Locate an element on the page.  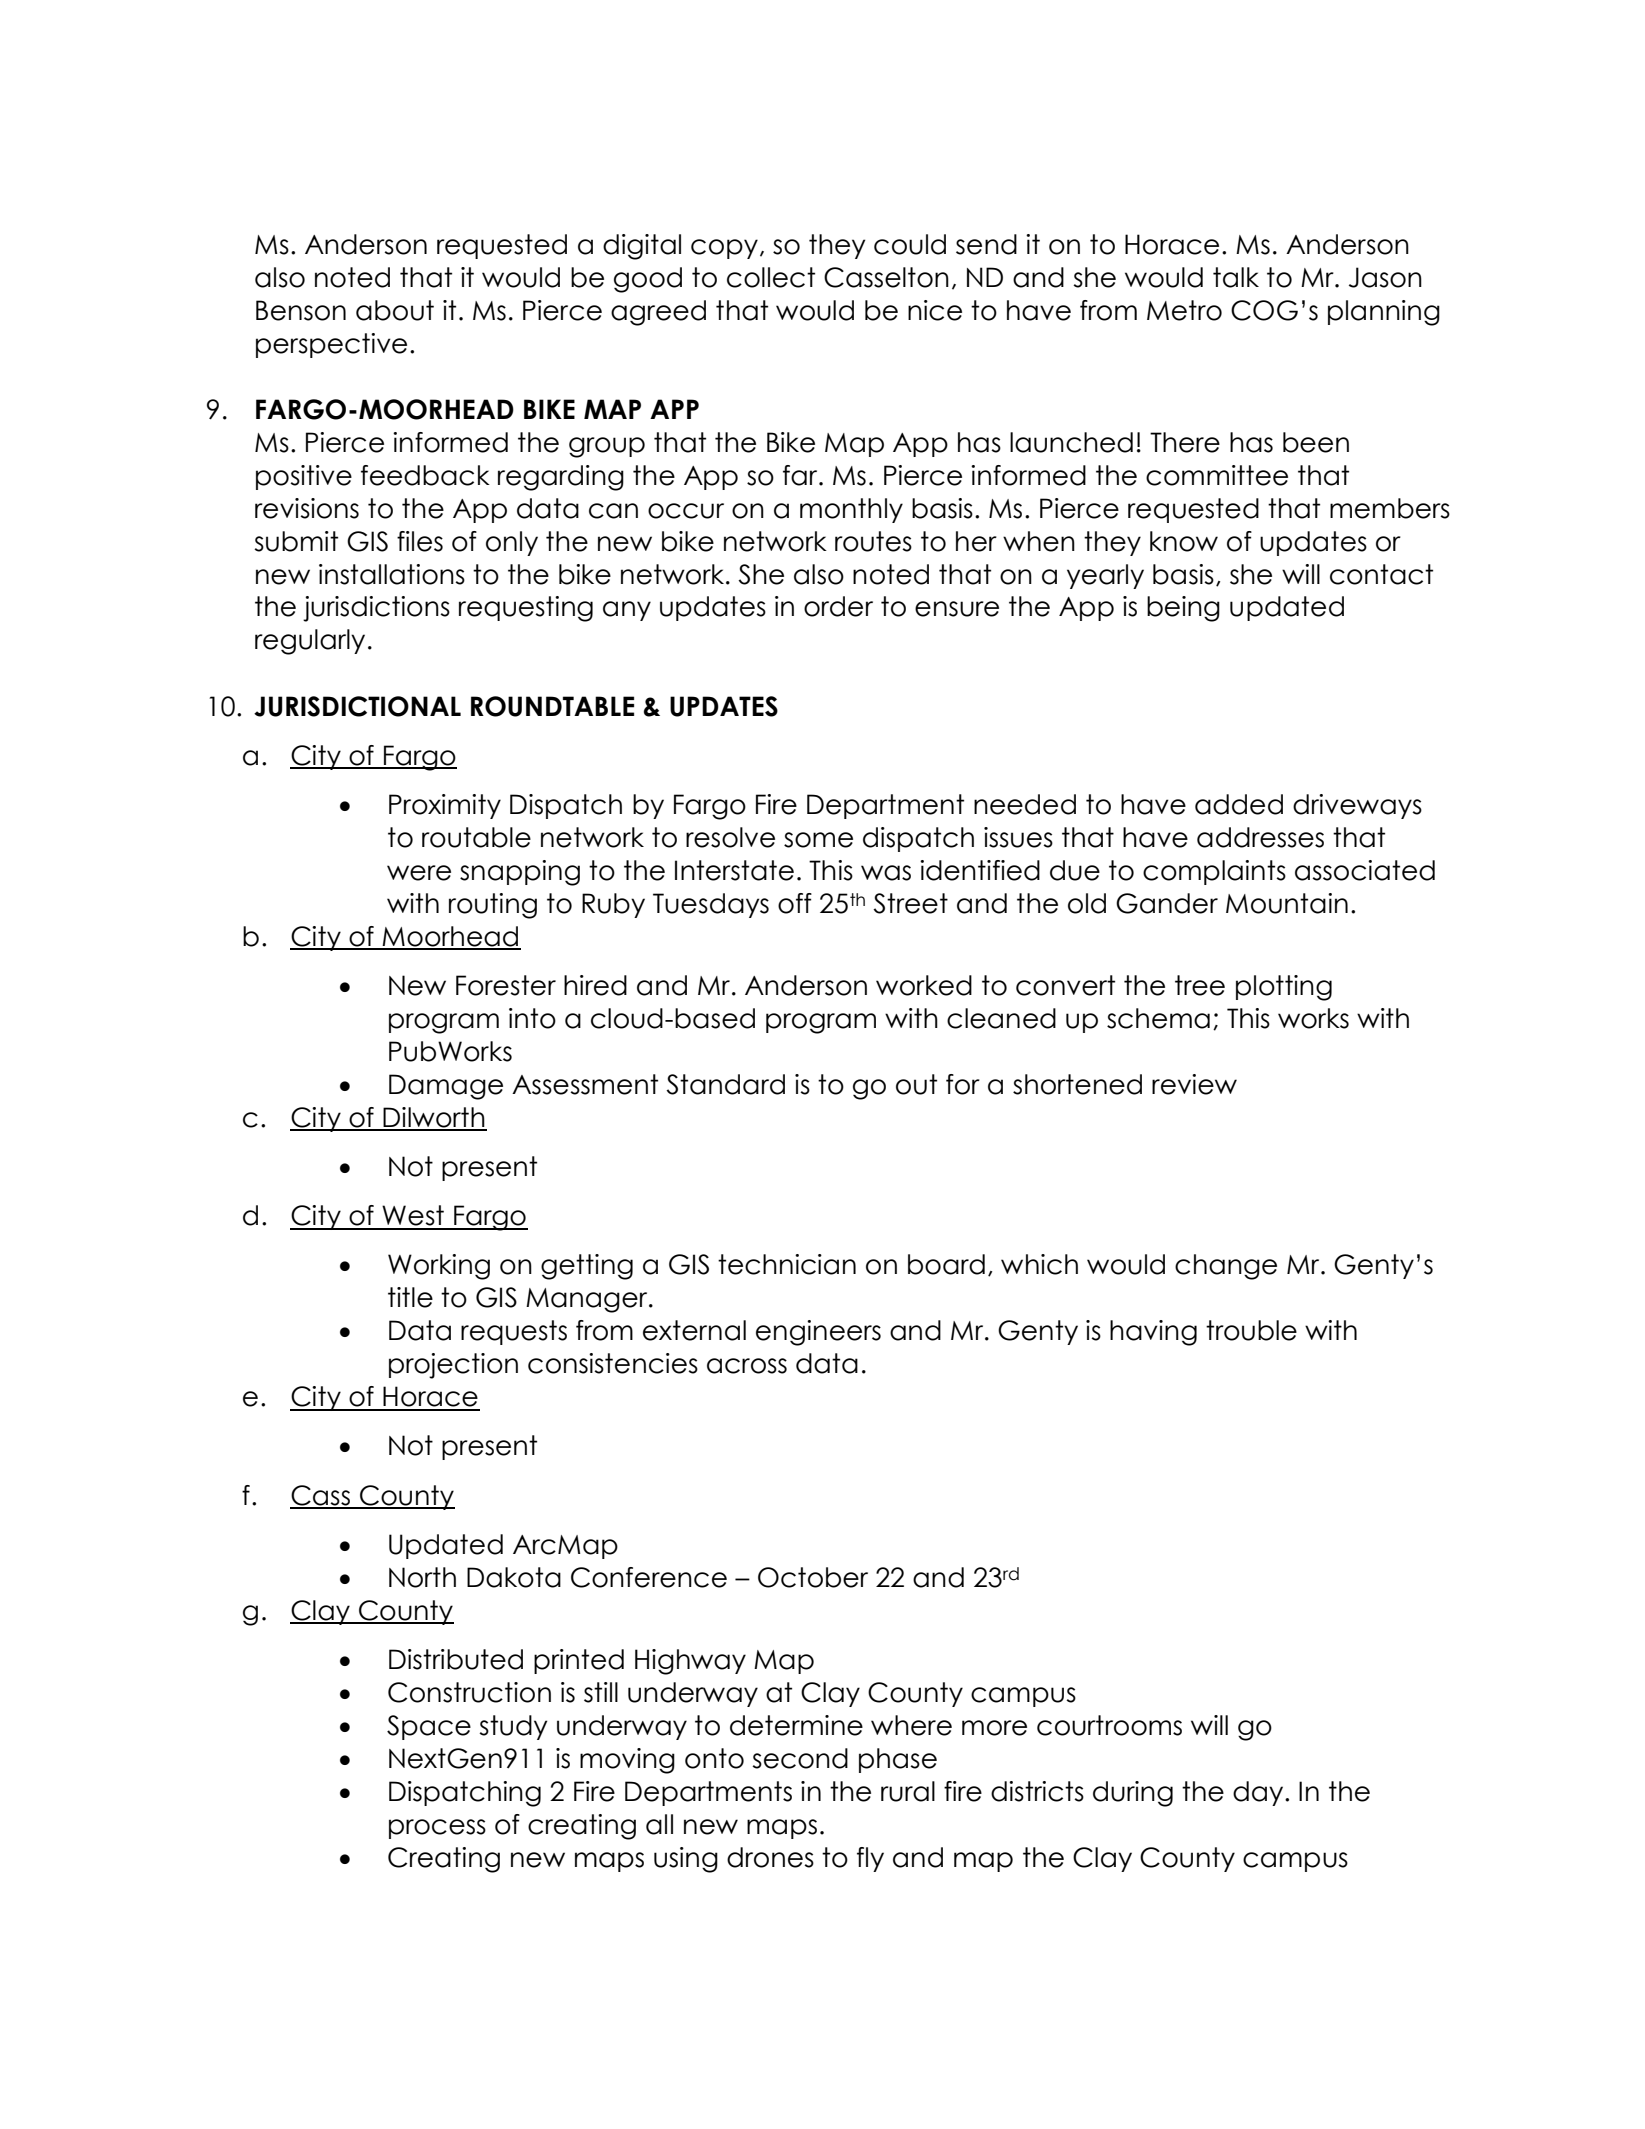
title is located at coordinates (410, 1297).
